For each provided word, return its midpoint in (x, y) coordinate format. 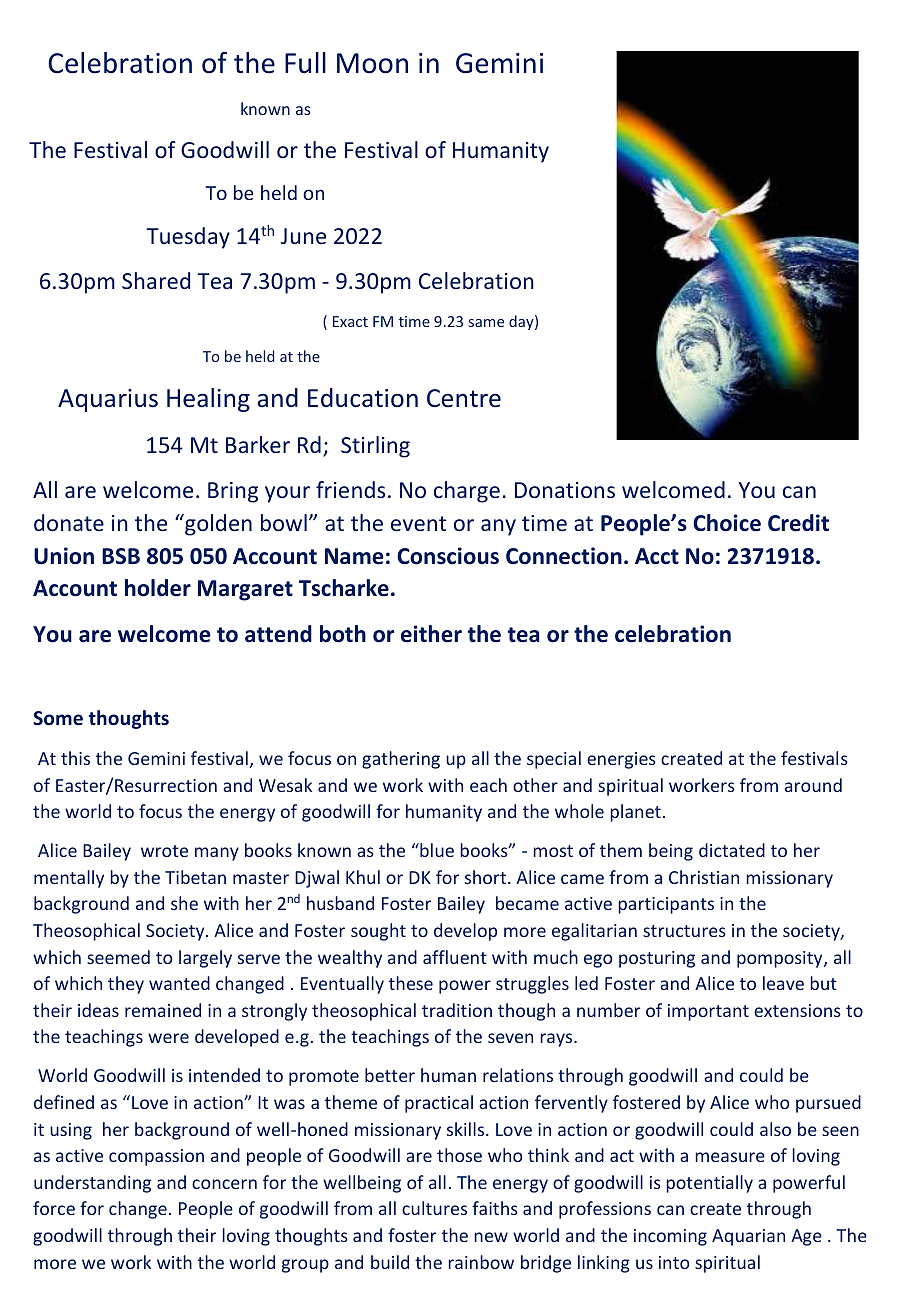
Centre (464, 398)
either (431, 634)
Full (305, 63)
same (486, 323)
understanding (92, 1184)
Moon (372, 63)
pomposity (781, 959)
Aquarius (108, 400)
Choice (727, 523)
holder (158, 588)
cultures (434, 1208)
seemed (118, 957)
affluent (455, 957)
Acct (657, 556)
